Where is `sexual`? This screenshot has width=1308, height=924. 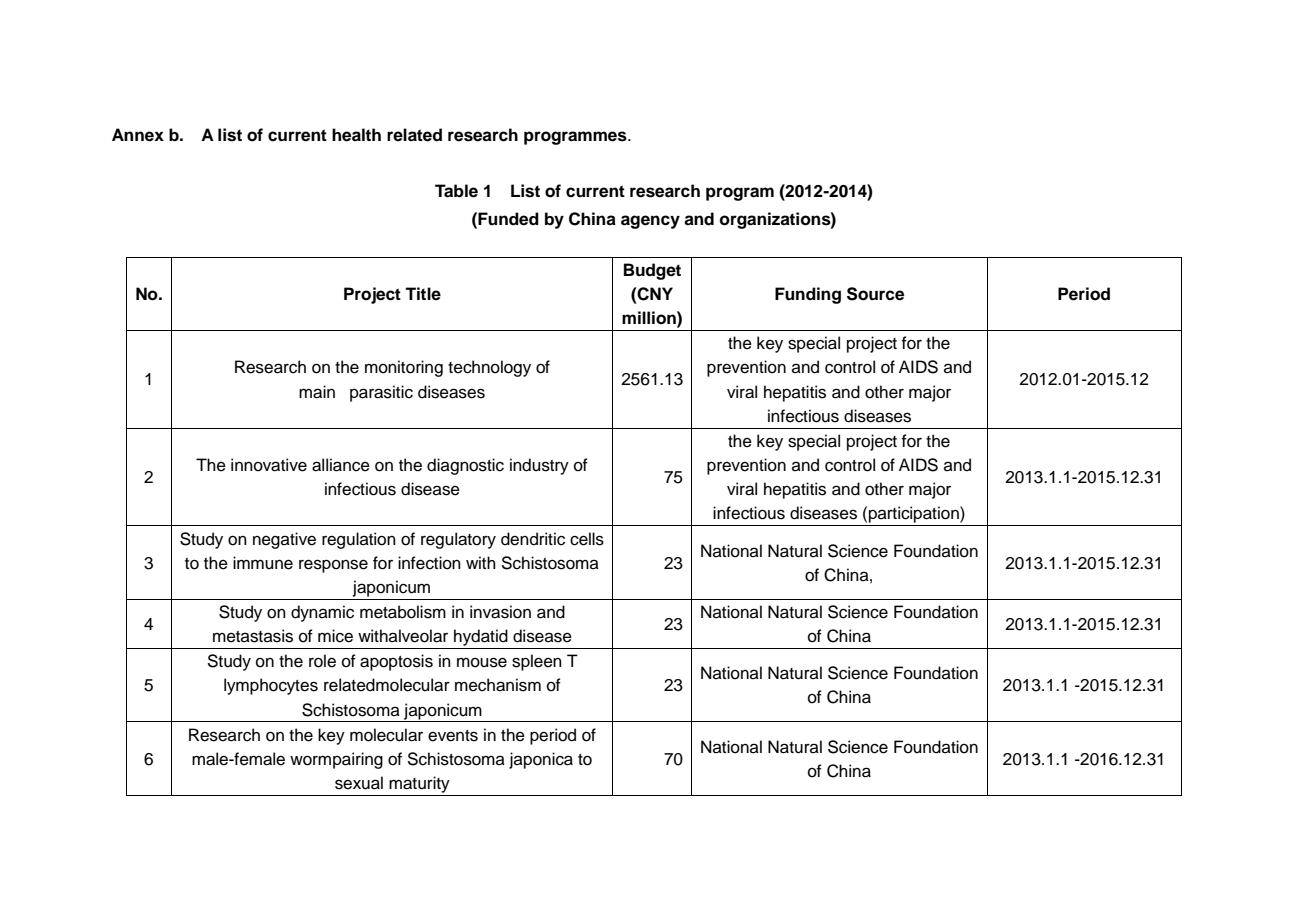 sexual is located at coordinates (359, 783).
